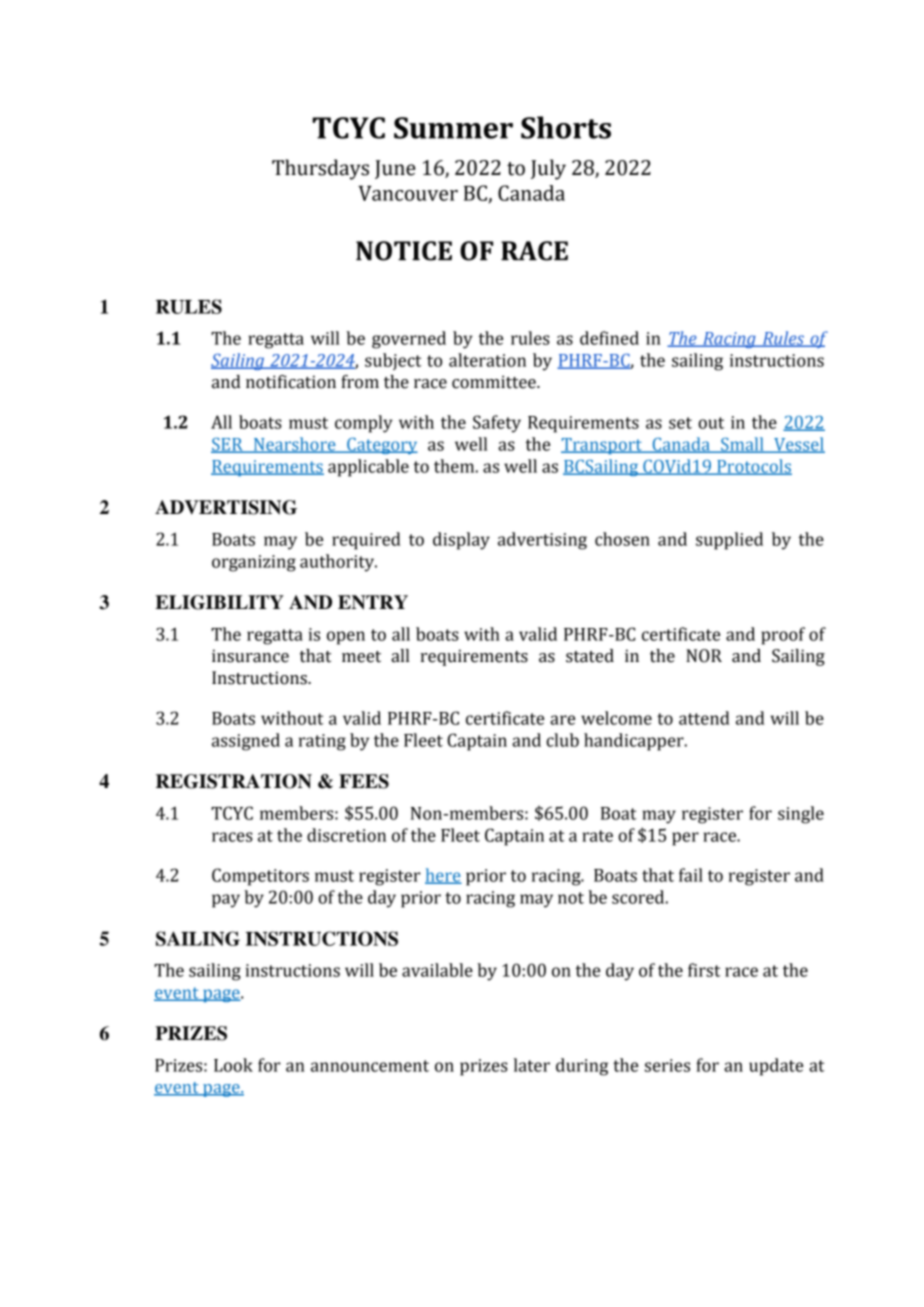  I want to click on Thursdays, so click(320, 169).
